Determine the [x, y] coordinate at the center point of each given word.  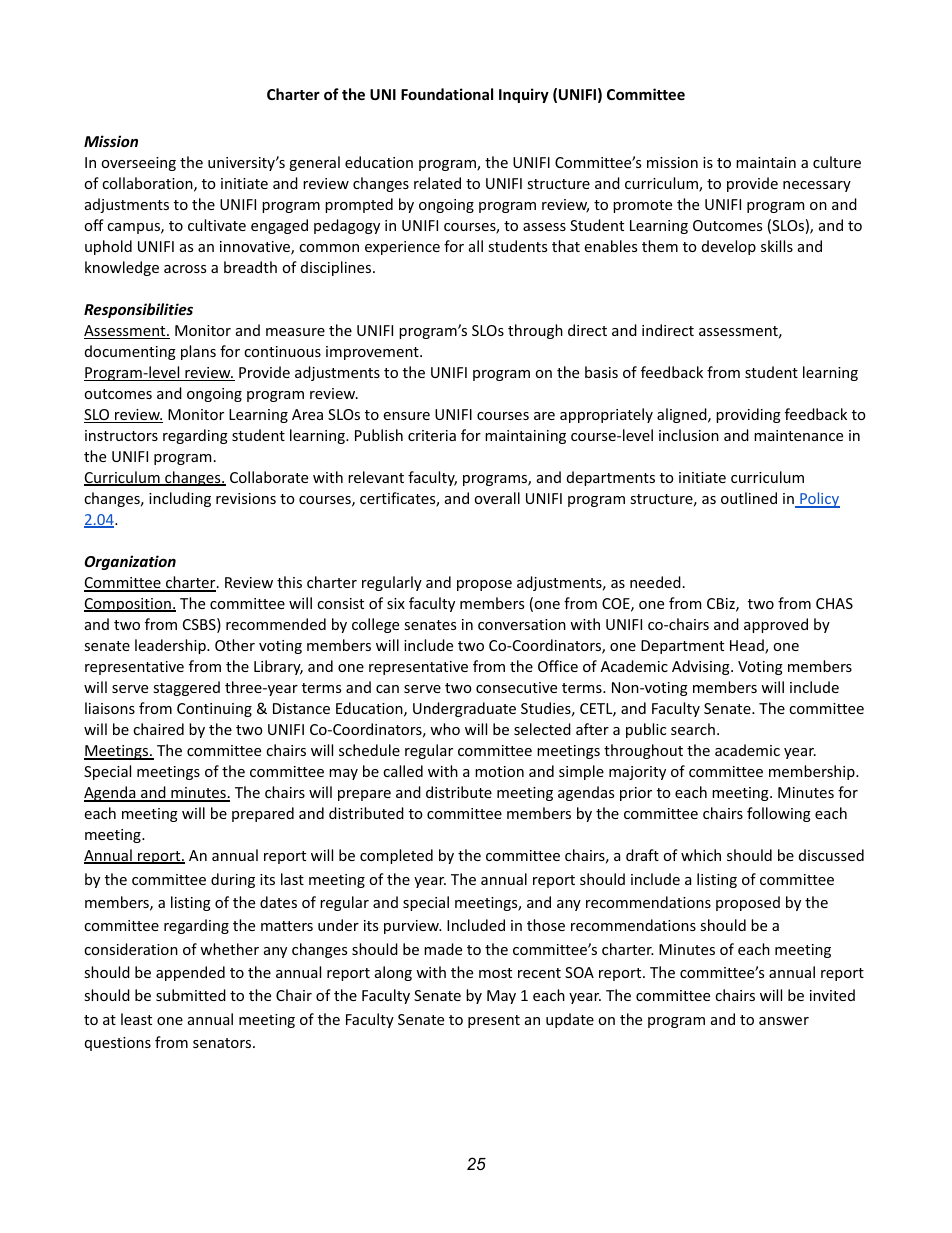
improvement [373, 353]
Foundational [447, 94]
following [779, 814]
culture [837, 162]
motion [499, 771]
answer [784, 1021]
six [396, 603]
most [495, 973]
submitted [191, 995]
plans [198, 352]
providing [748, 415]
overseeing [138, 164]
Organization [130, 562]
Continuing [214, 710]
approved [776, 625]
